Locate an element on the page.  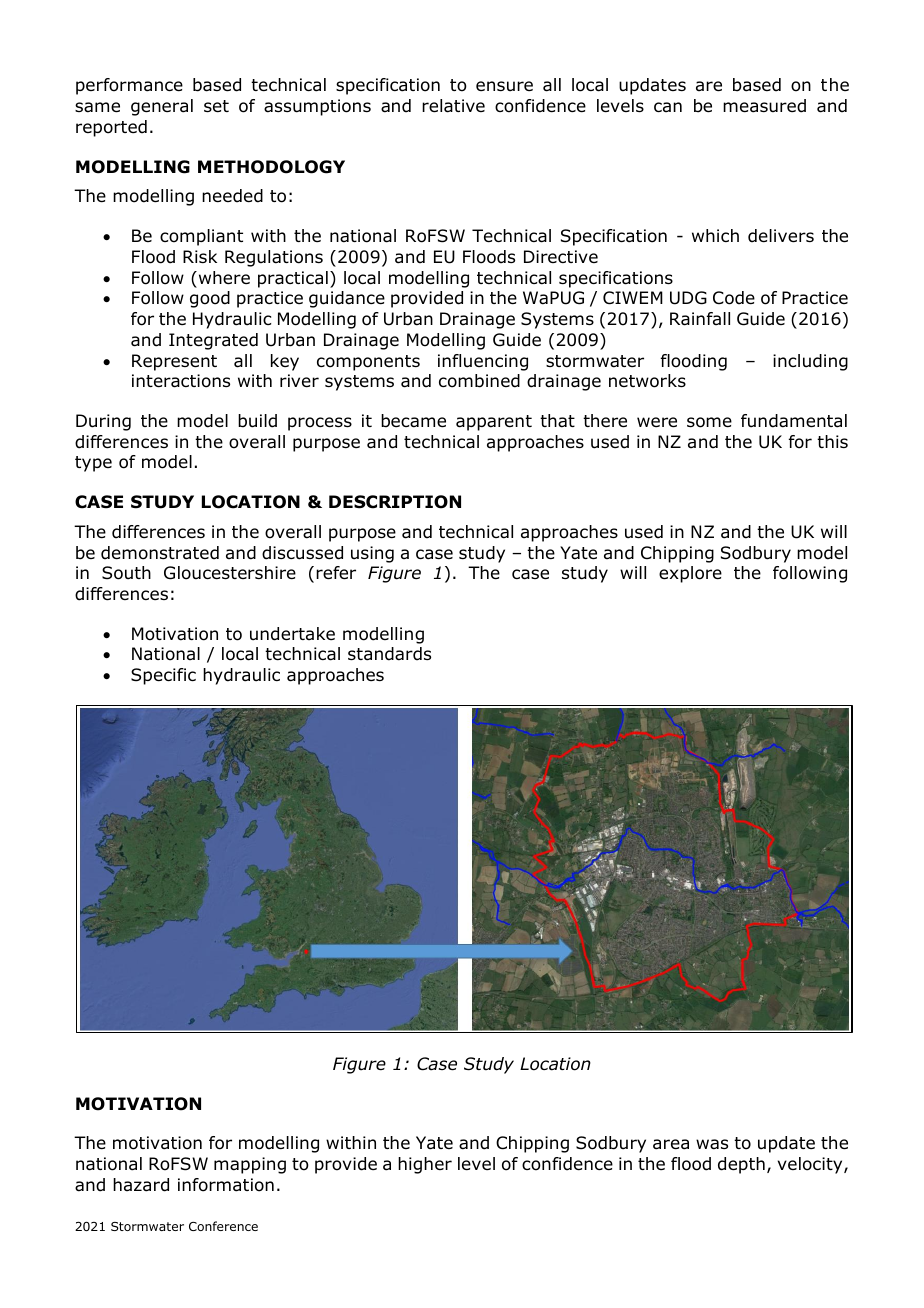
undertake is located at coordinates (292, 634).
